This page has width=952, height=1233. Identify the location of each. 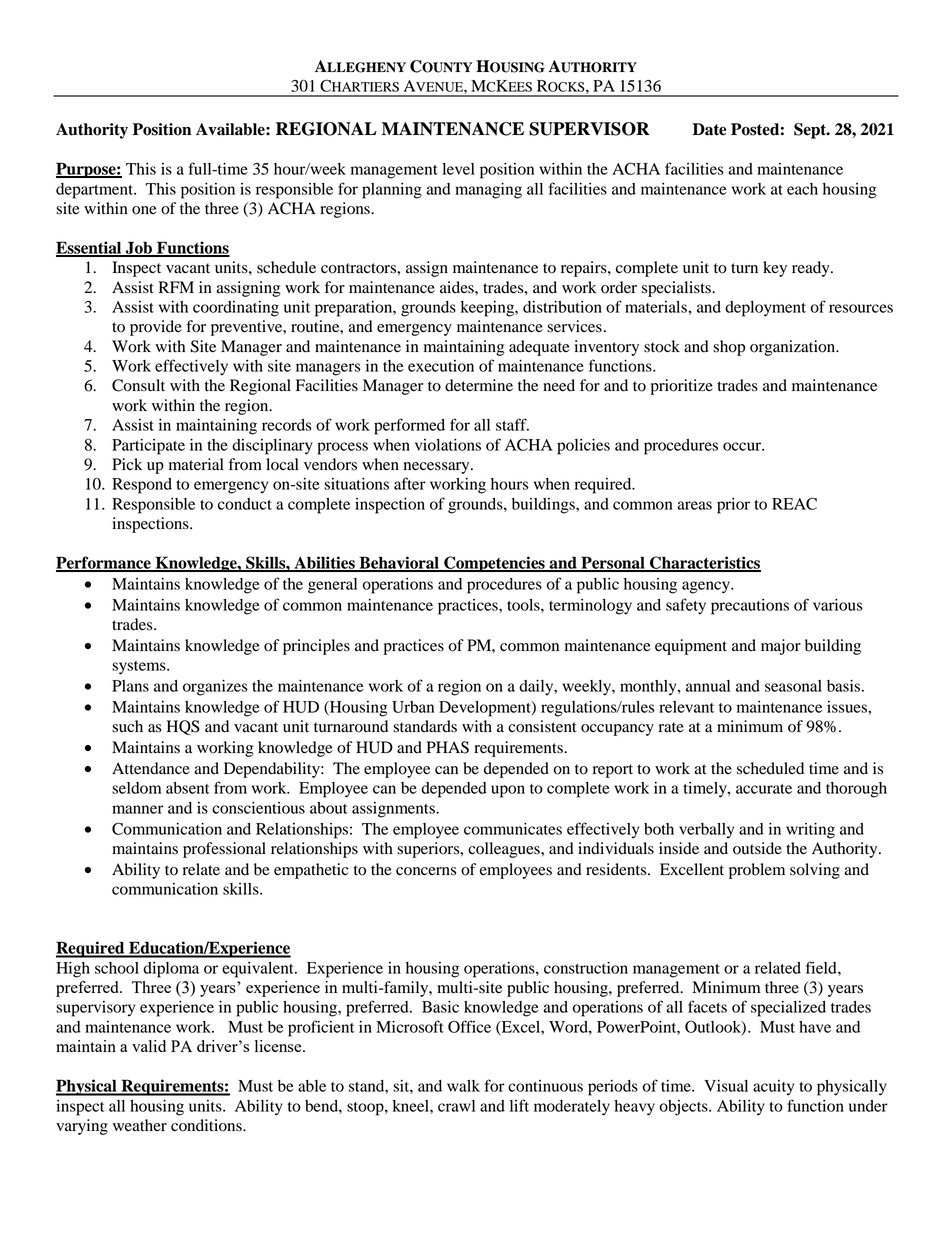
(802, 189).
